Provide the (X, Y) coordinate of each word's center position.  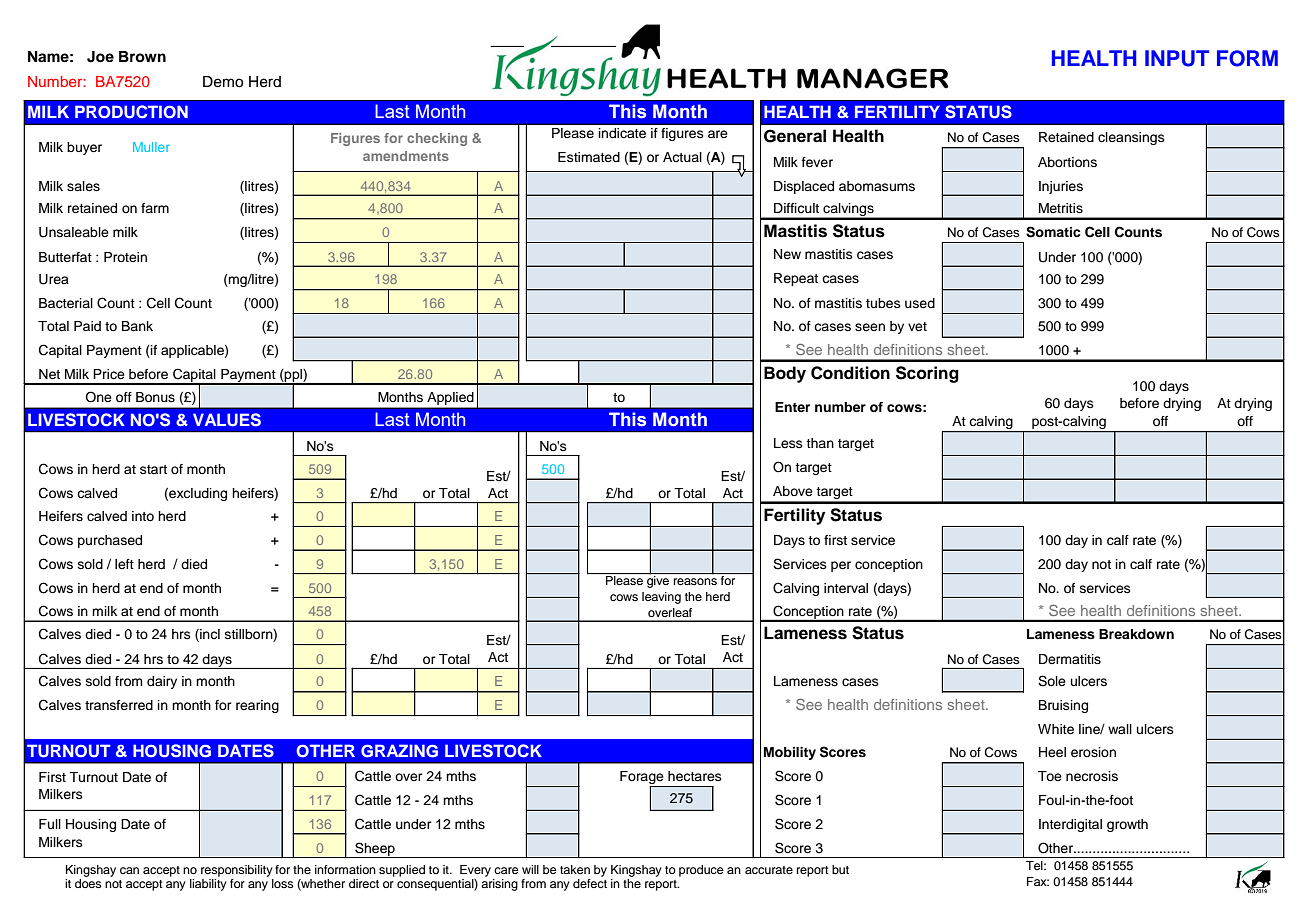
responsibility (237, 871)
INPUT (1177, 58)
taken (575, 869)
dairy (162, 682)
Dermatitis (1070, 659)
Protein (125, 257)
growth (1127, 825)
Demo (223, 82)
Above (793, 491)
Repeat (796, 279)
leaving (661, 598)
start (153, 469)
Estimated (589, 157)
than (820, 443)
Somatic (1053, 232)
